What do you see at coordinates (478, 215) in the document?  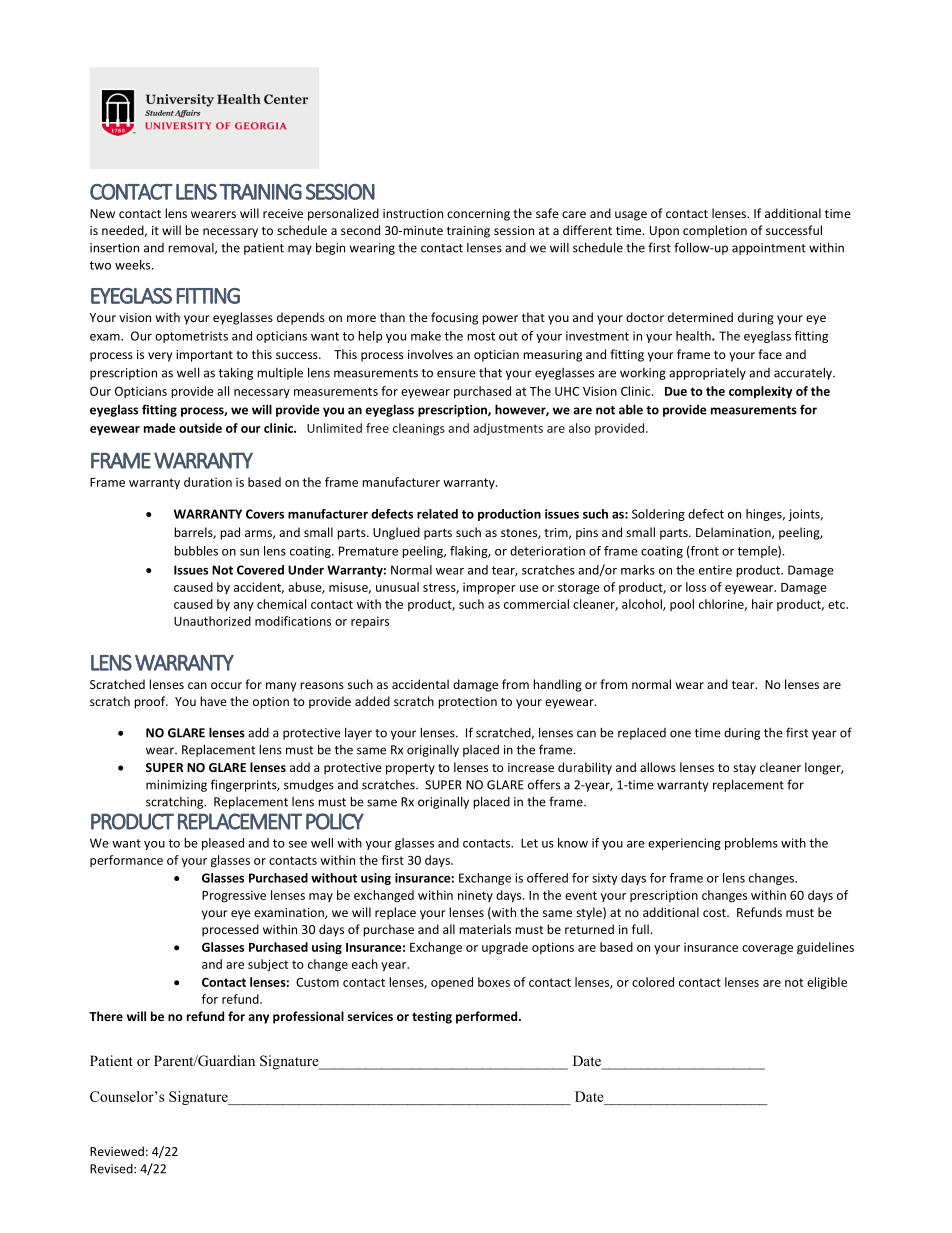 I see `concerning` at bounding box center [478, 215].
